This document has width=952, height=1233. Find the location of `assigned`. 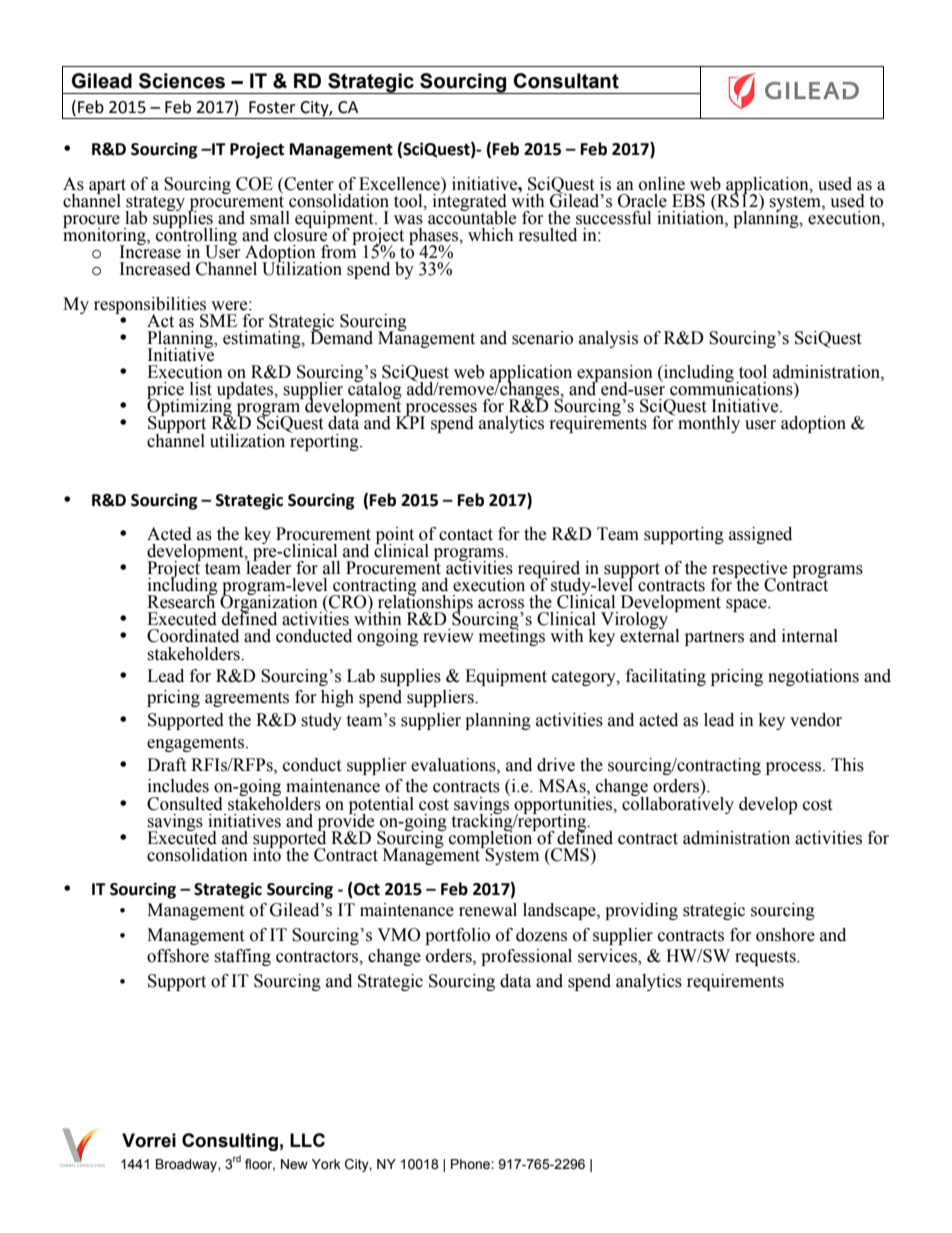

assigned is located at coordinates (760, 535).
